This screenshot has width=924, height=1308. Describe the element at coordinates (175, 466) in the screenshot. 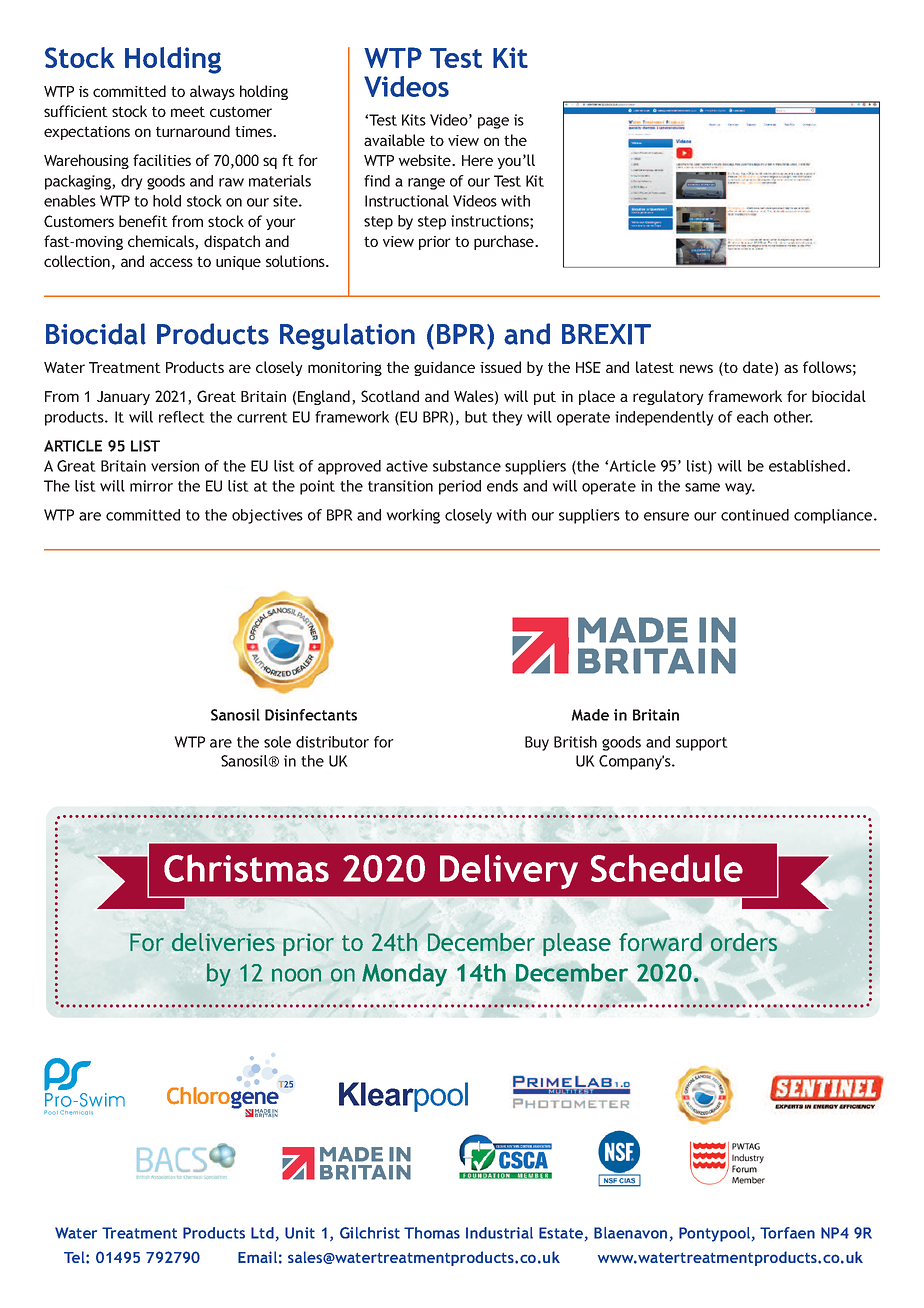

I see `version` at that location.
